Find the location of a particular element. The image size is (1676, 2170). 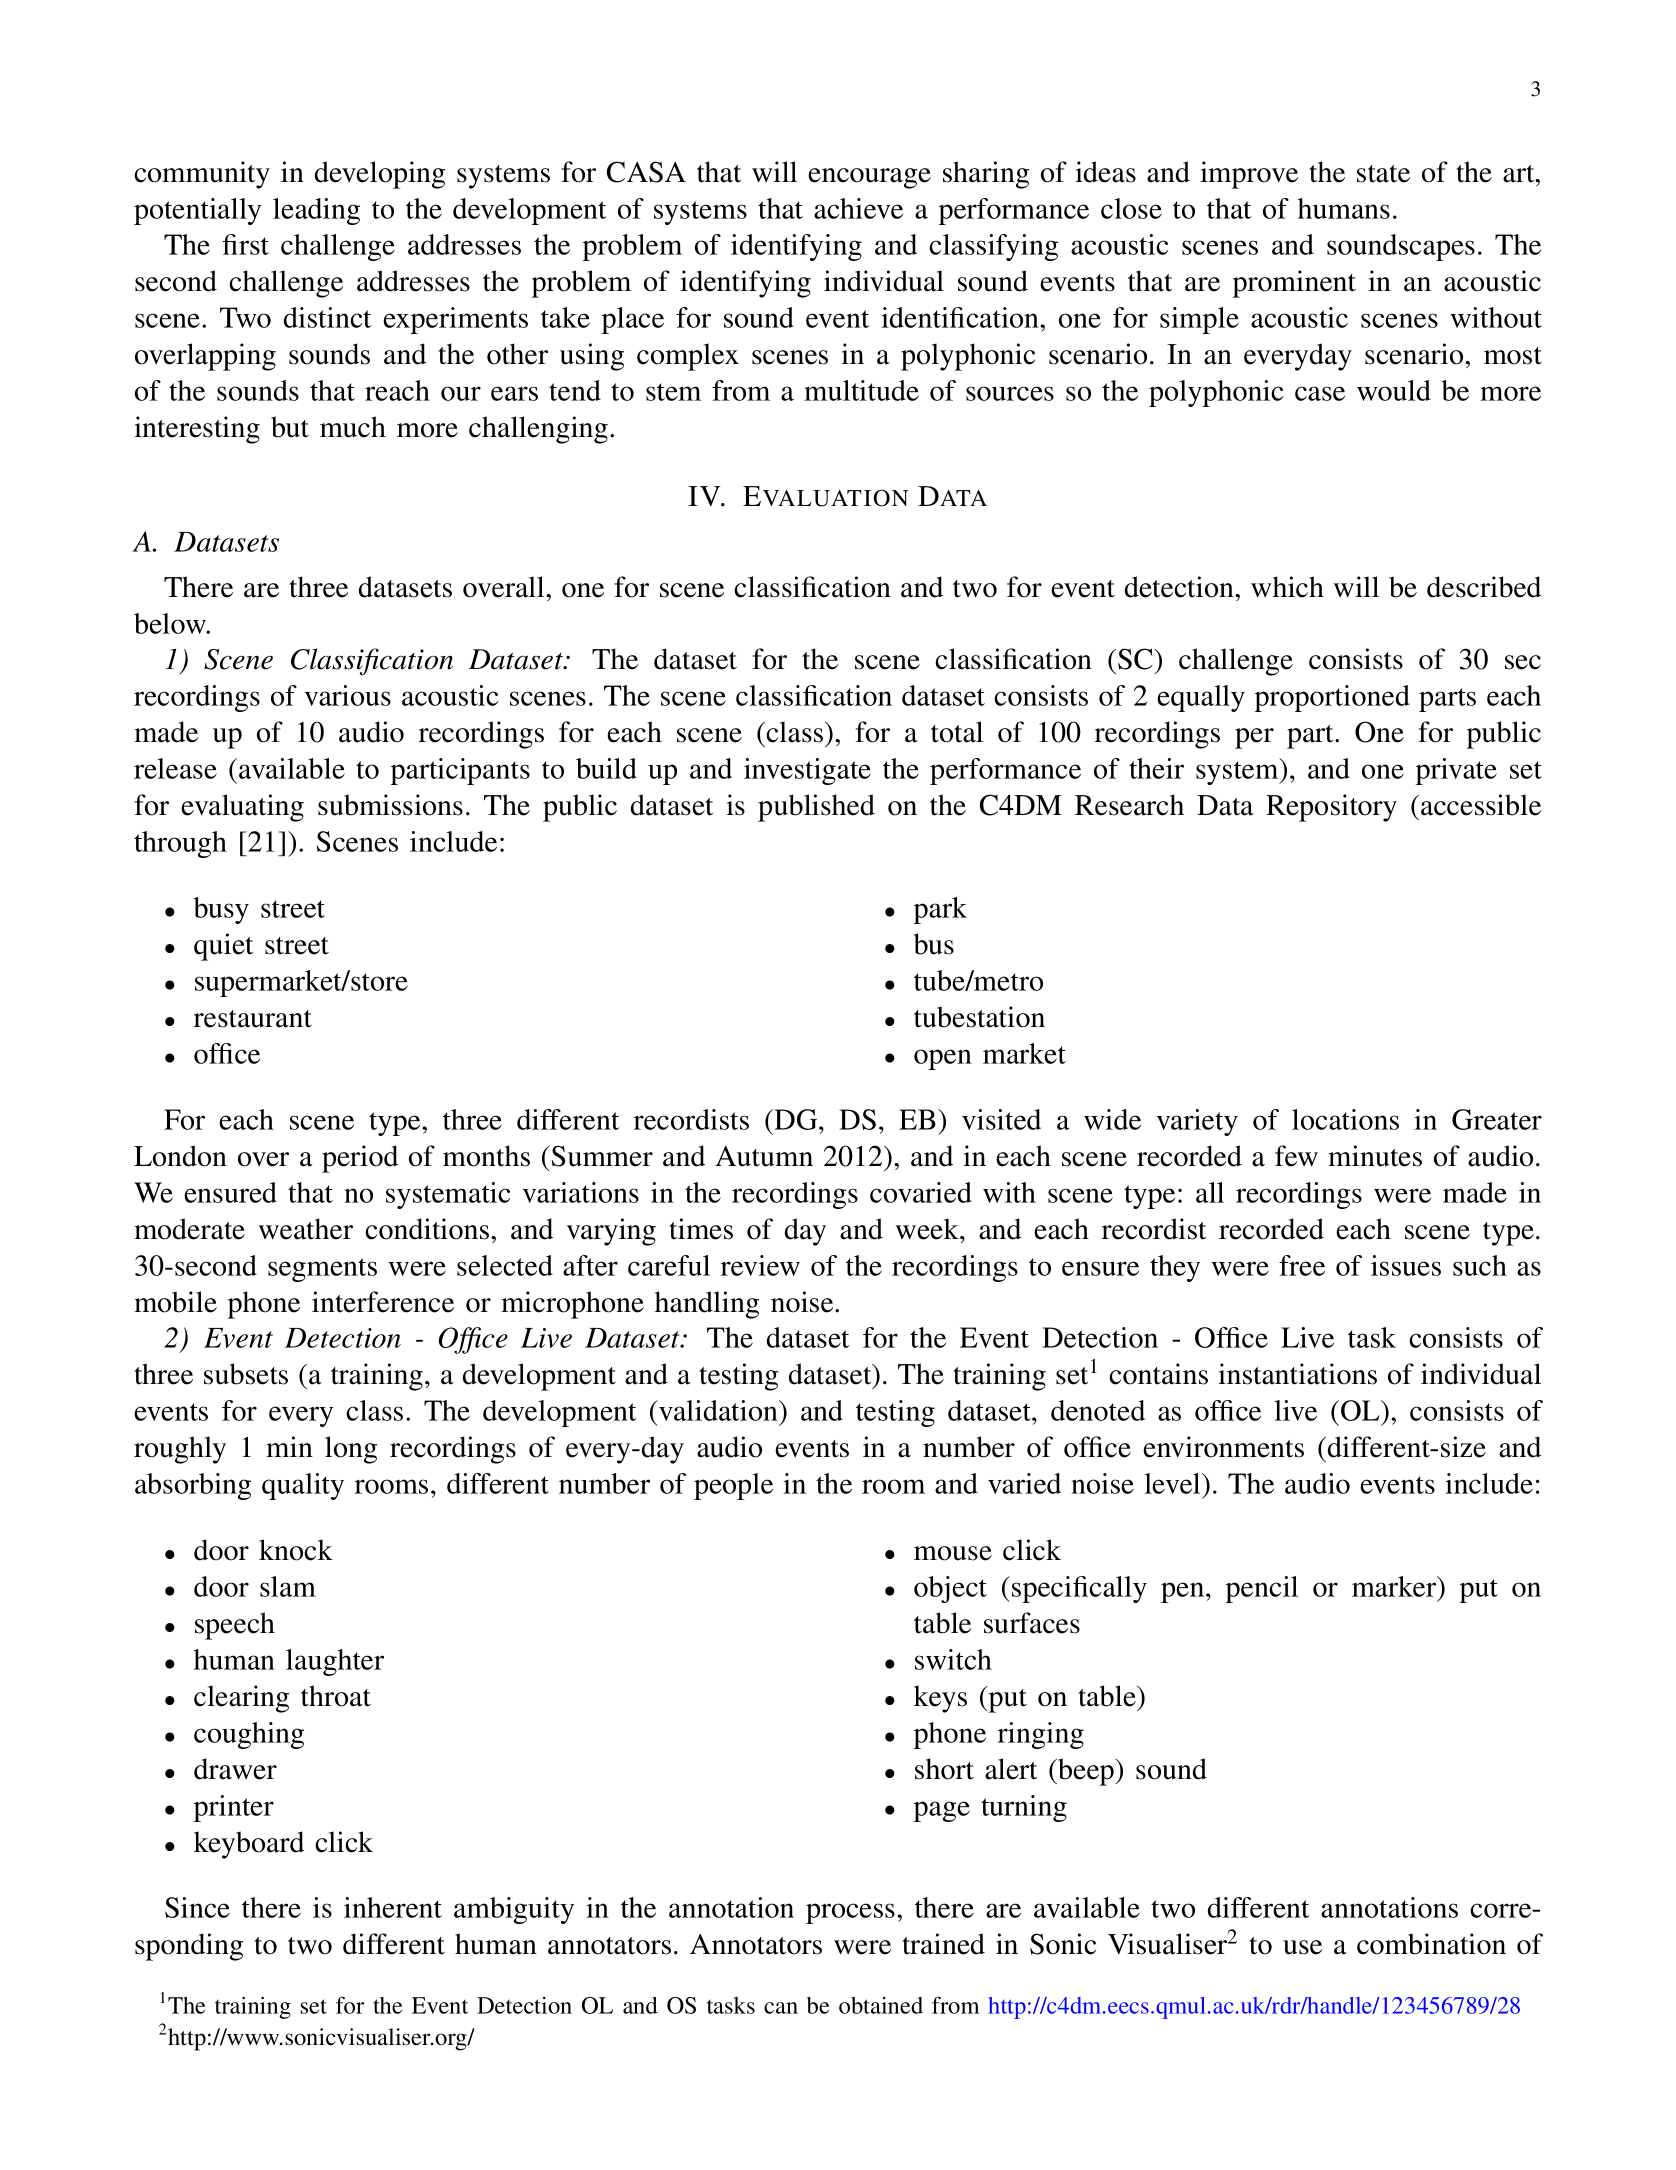

Repository is located at coordinates (1331, 808).
